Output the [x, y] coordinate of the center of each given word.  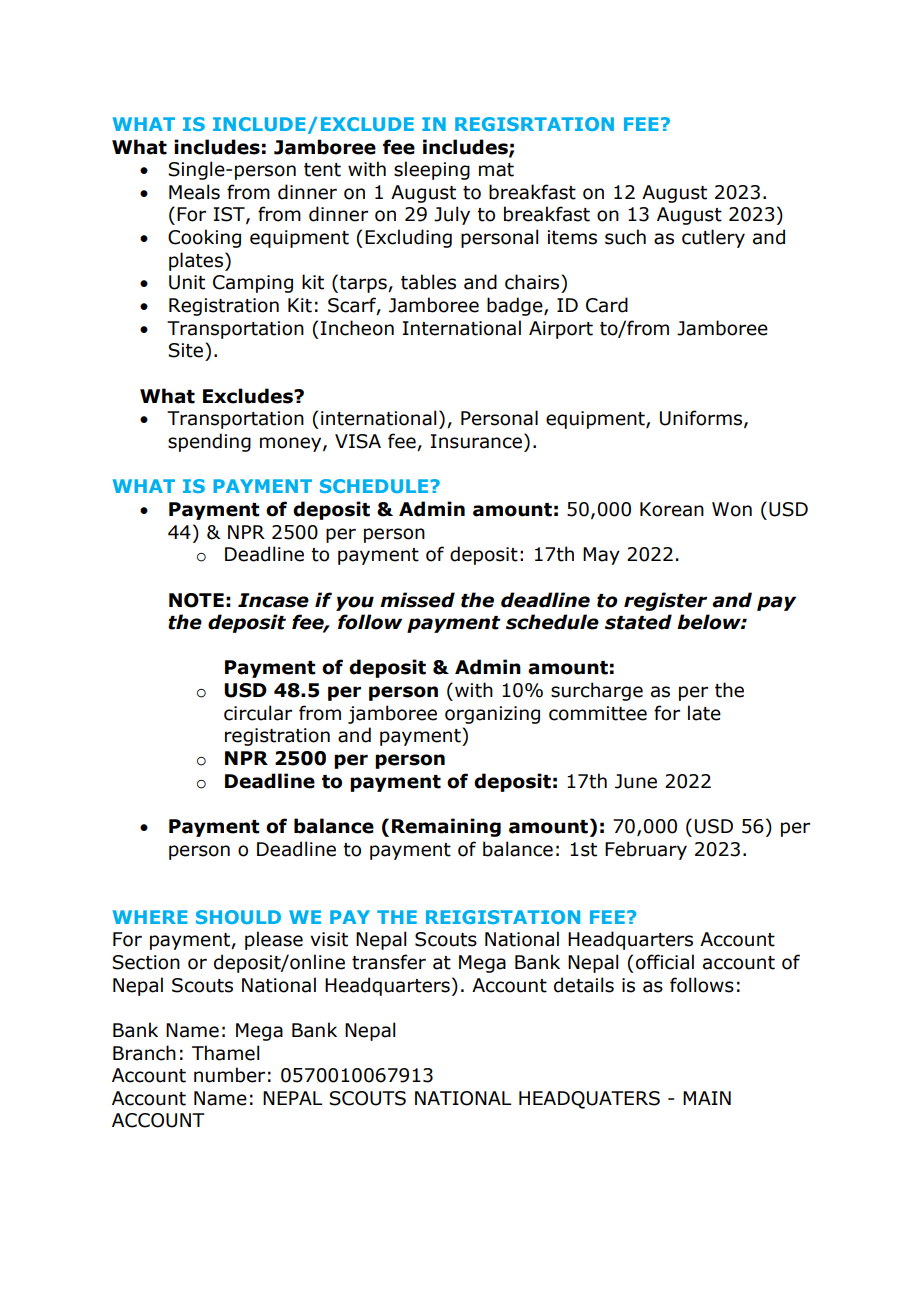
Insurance [476, 441]
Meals [194, 192]
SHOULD [238, 917]
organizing [492, 715]
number [229, 1075]
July [452, 215]
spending [209, 442]
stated [638, 622]
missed [417, 600]
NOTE [196, 600]
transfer [389, 962]
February [646, 850]
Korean [672, 509]
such [625, 237]
